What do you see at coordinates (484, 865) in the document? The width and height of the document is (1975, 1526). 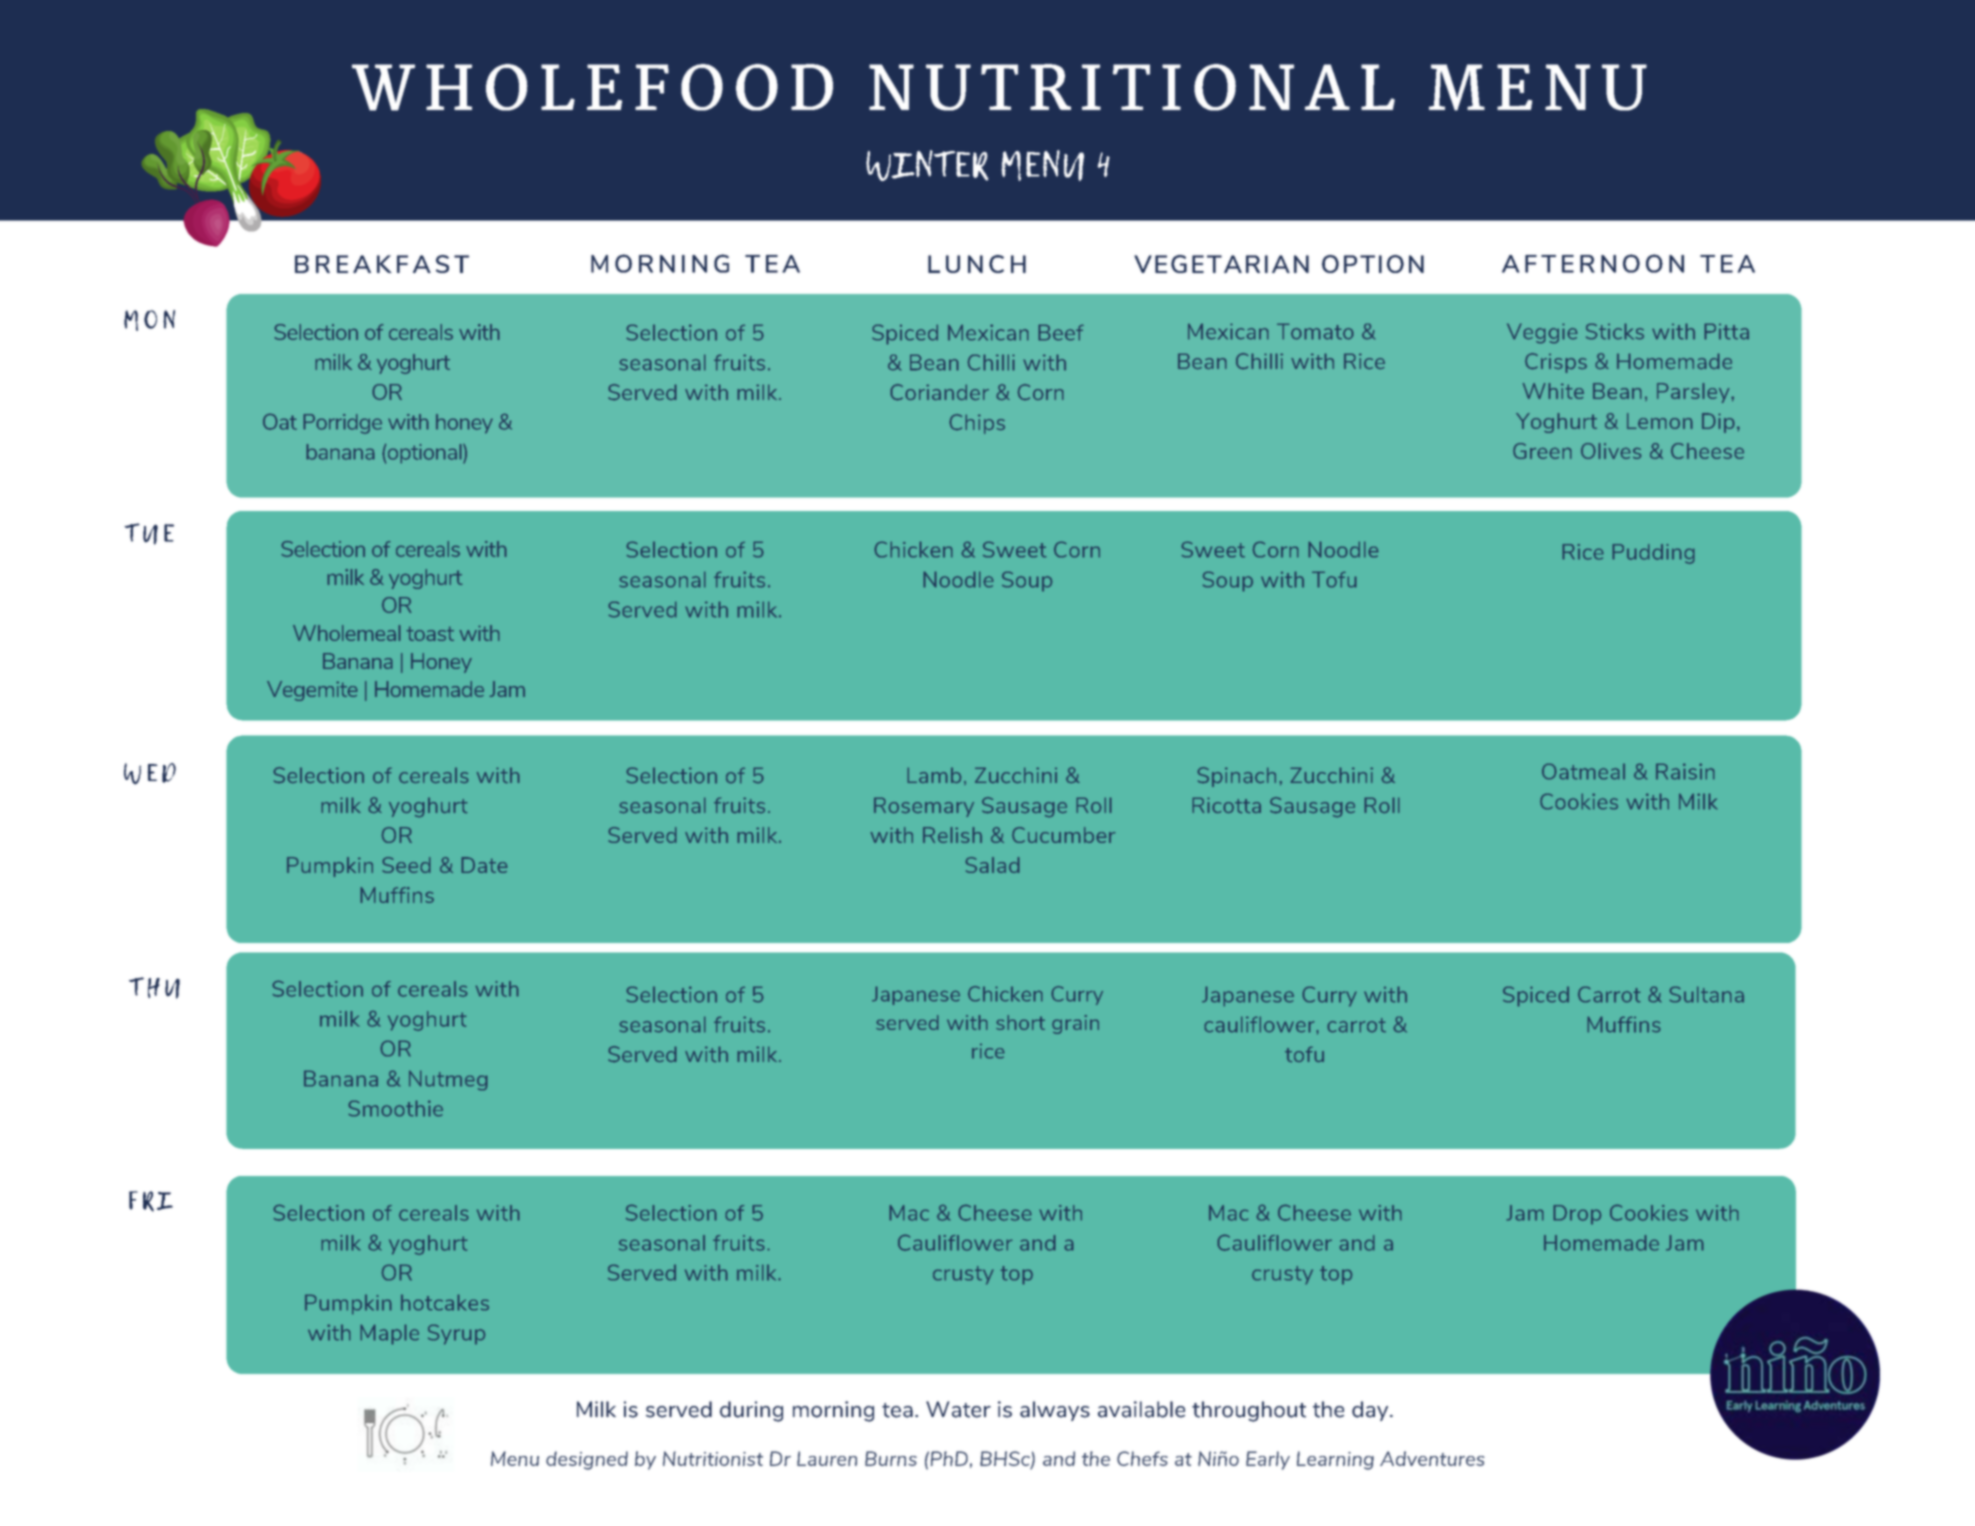 I see `Date` at bounding box center [484, 865].
